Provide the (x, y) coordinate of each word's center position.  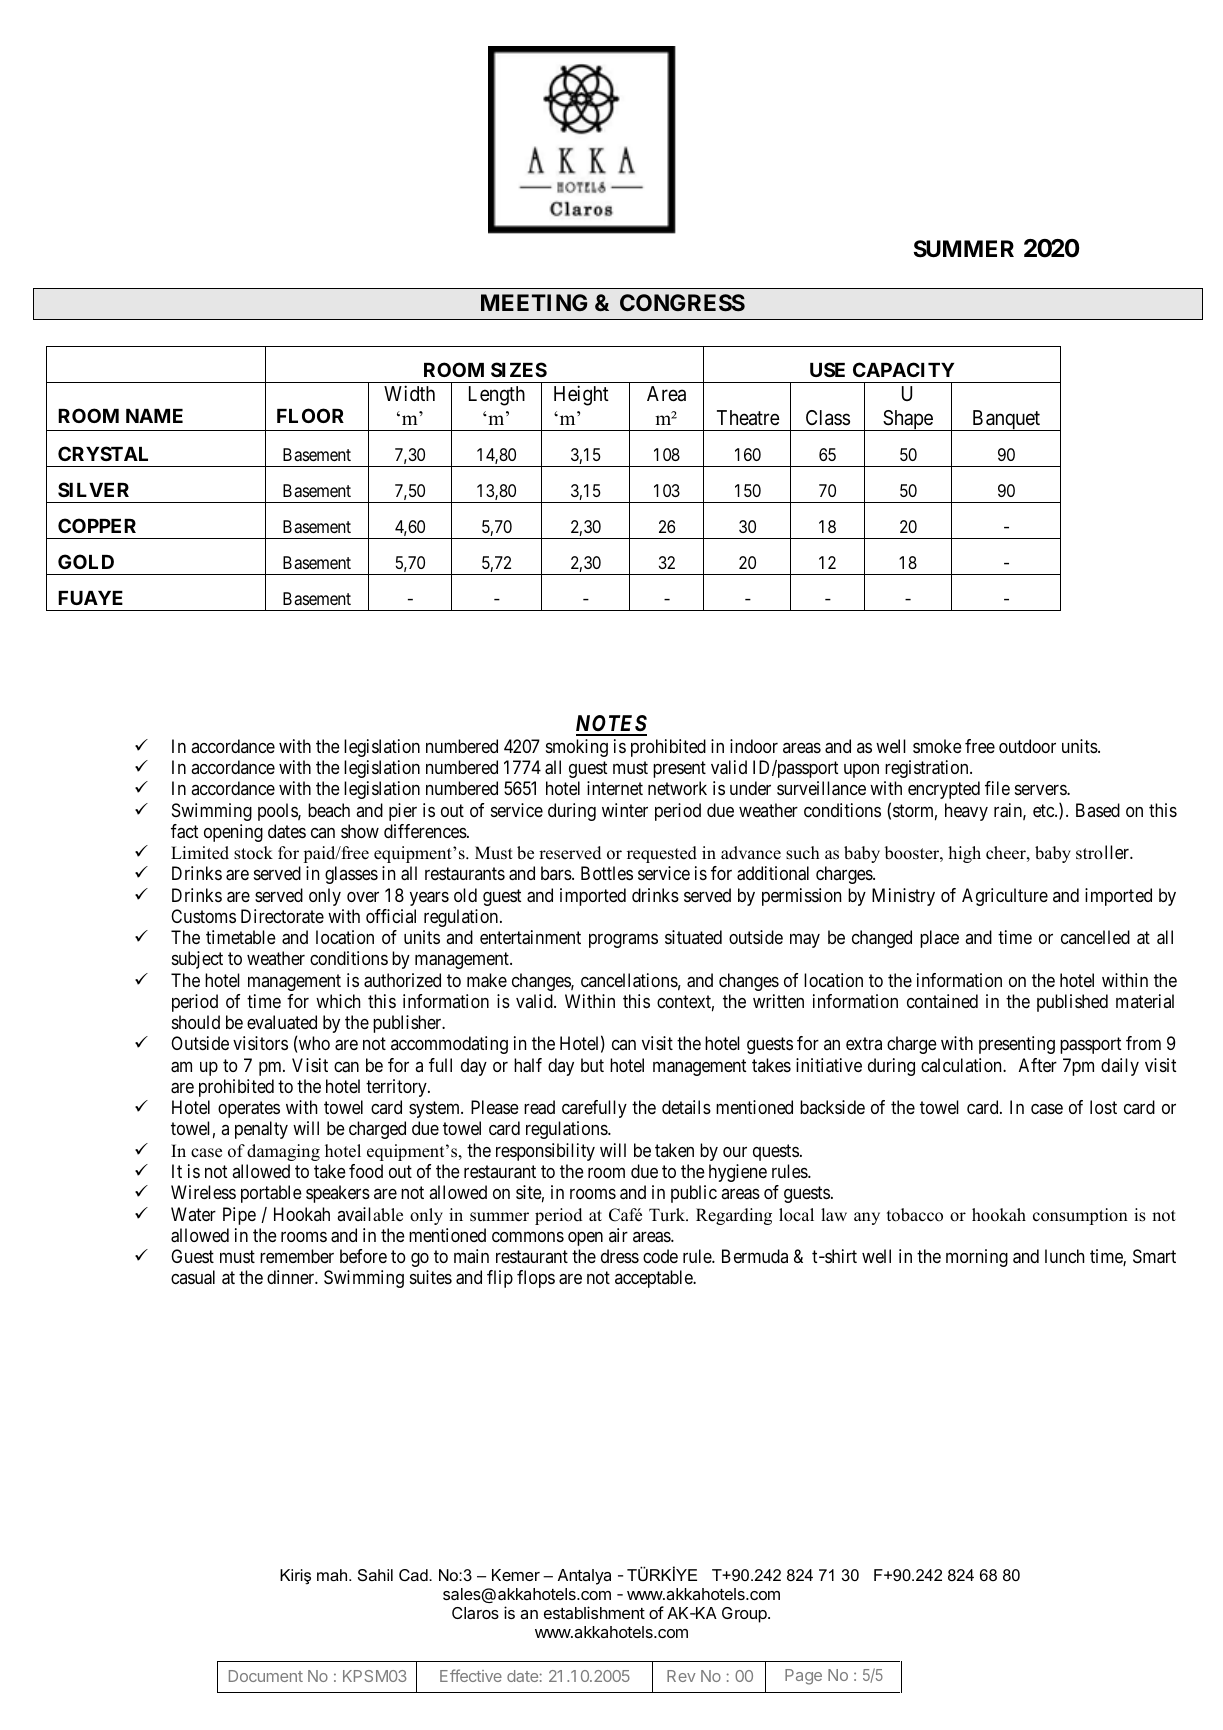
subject (197, 960)
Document (266, 1676)
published (1072, 1003)
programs (623, 941)
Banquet (1006, 420)
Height (581, 395)
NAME (154, 416)
